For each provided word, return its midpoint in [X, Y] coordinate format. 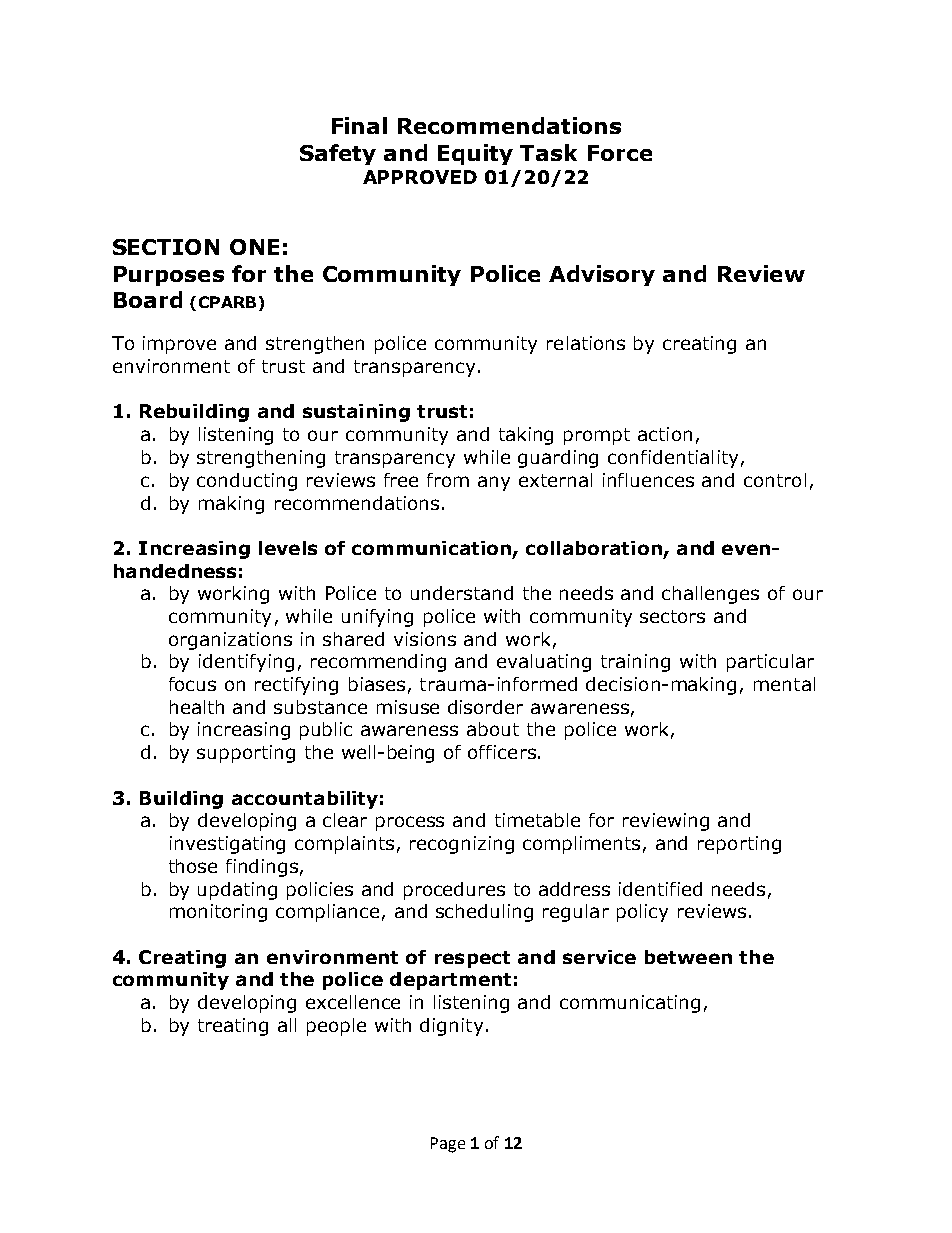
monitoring [218, 913]
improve [179, 345]
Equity [475, 154]
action [665, 434]
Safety [338, 154]
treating [233, 1027]
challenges [710, 595]
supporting [246, 754]
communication [431, 548]
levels [288, 548]
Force [620, 153]
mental [784, 684]
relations [586, 343]
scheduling [484, 913]
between [688, 957]
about [493, 729]
